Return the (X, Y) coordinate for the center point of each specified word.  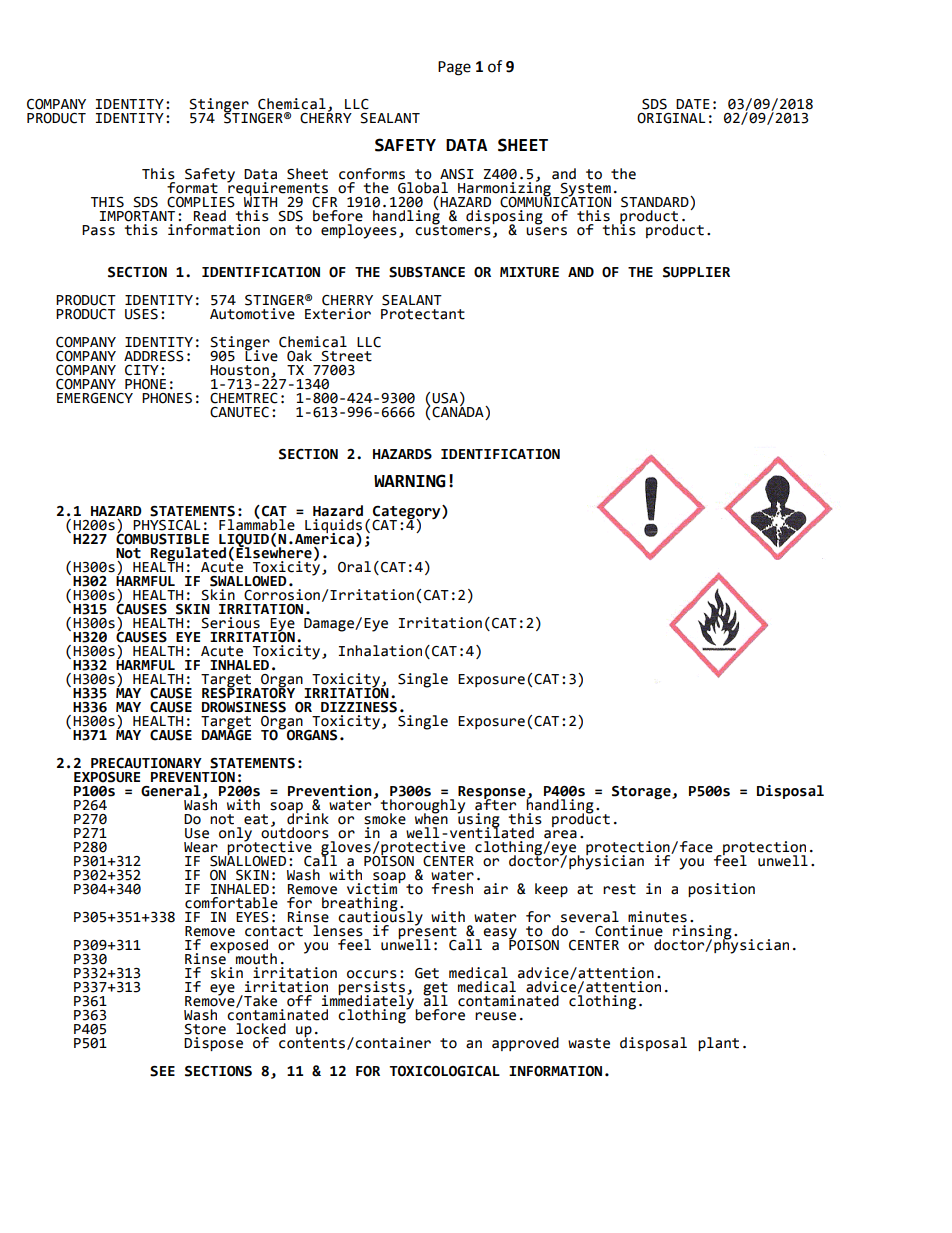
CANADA (459, 412)
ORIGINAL (671, 118)
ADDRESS (154, 356)
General (171, 791)
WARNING (410, 481)
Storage (642, 792)
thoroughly (422, 807)
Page (454, 68)
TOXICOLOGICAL (445, 1071)
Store (205, 1029)
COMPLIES (201, 202)
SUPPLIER (696, 272)
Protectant (423, 314)
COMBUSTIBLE (162, 538)
